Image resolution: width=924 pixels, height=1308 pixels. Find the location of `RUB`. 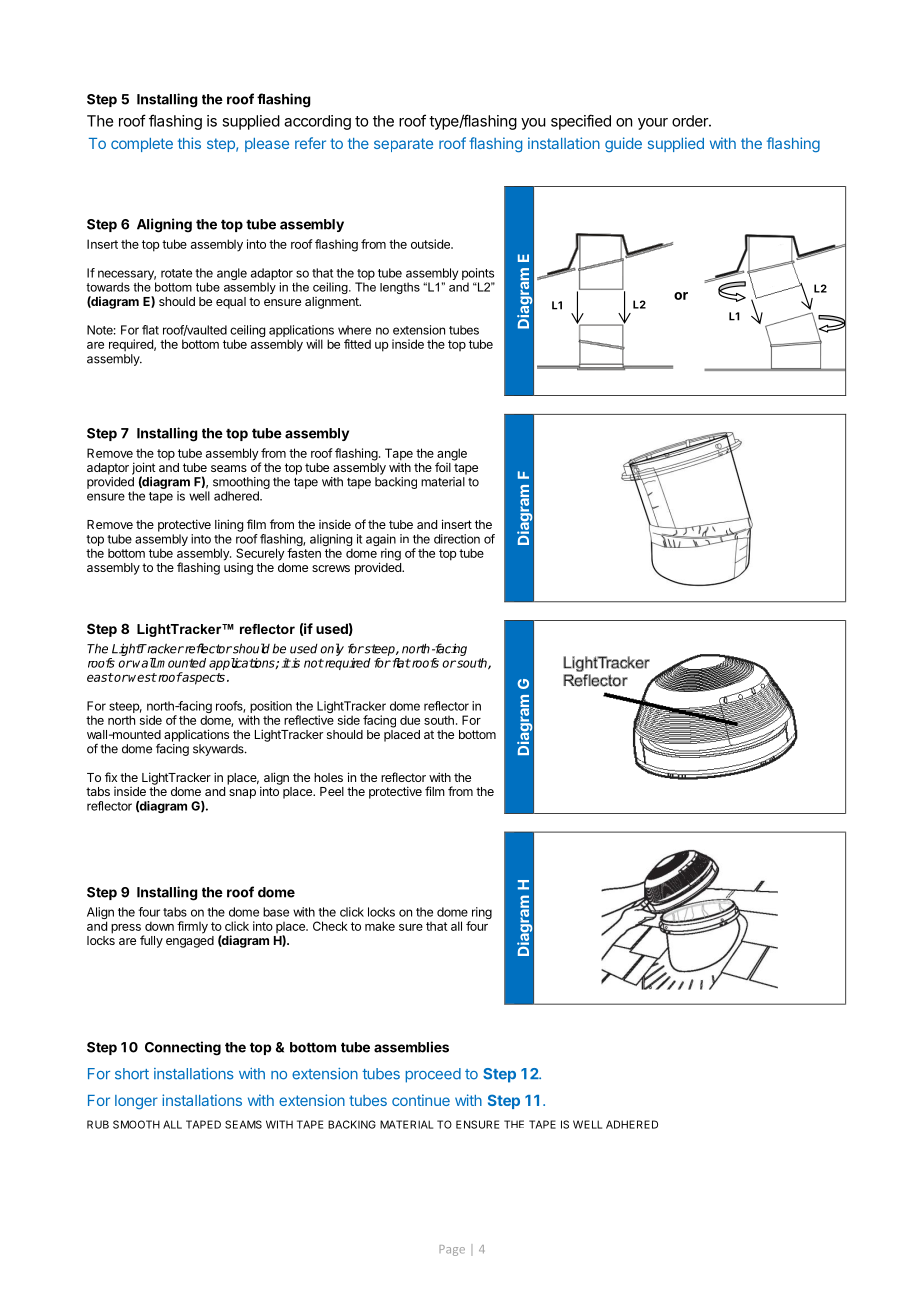

RUB is located at coordinates (98, 1124).
